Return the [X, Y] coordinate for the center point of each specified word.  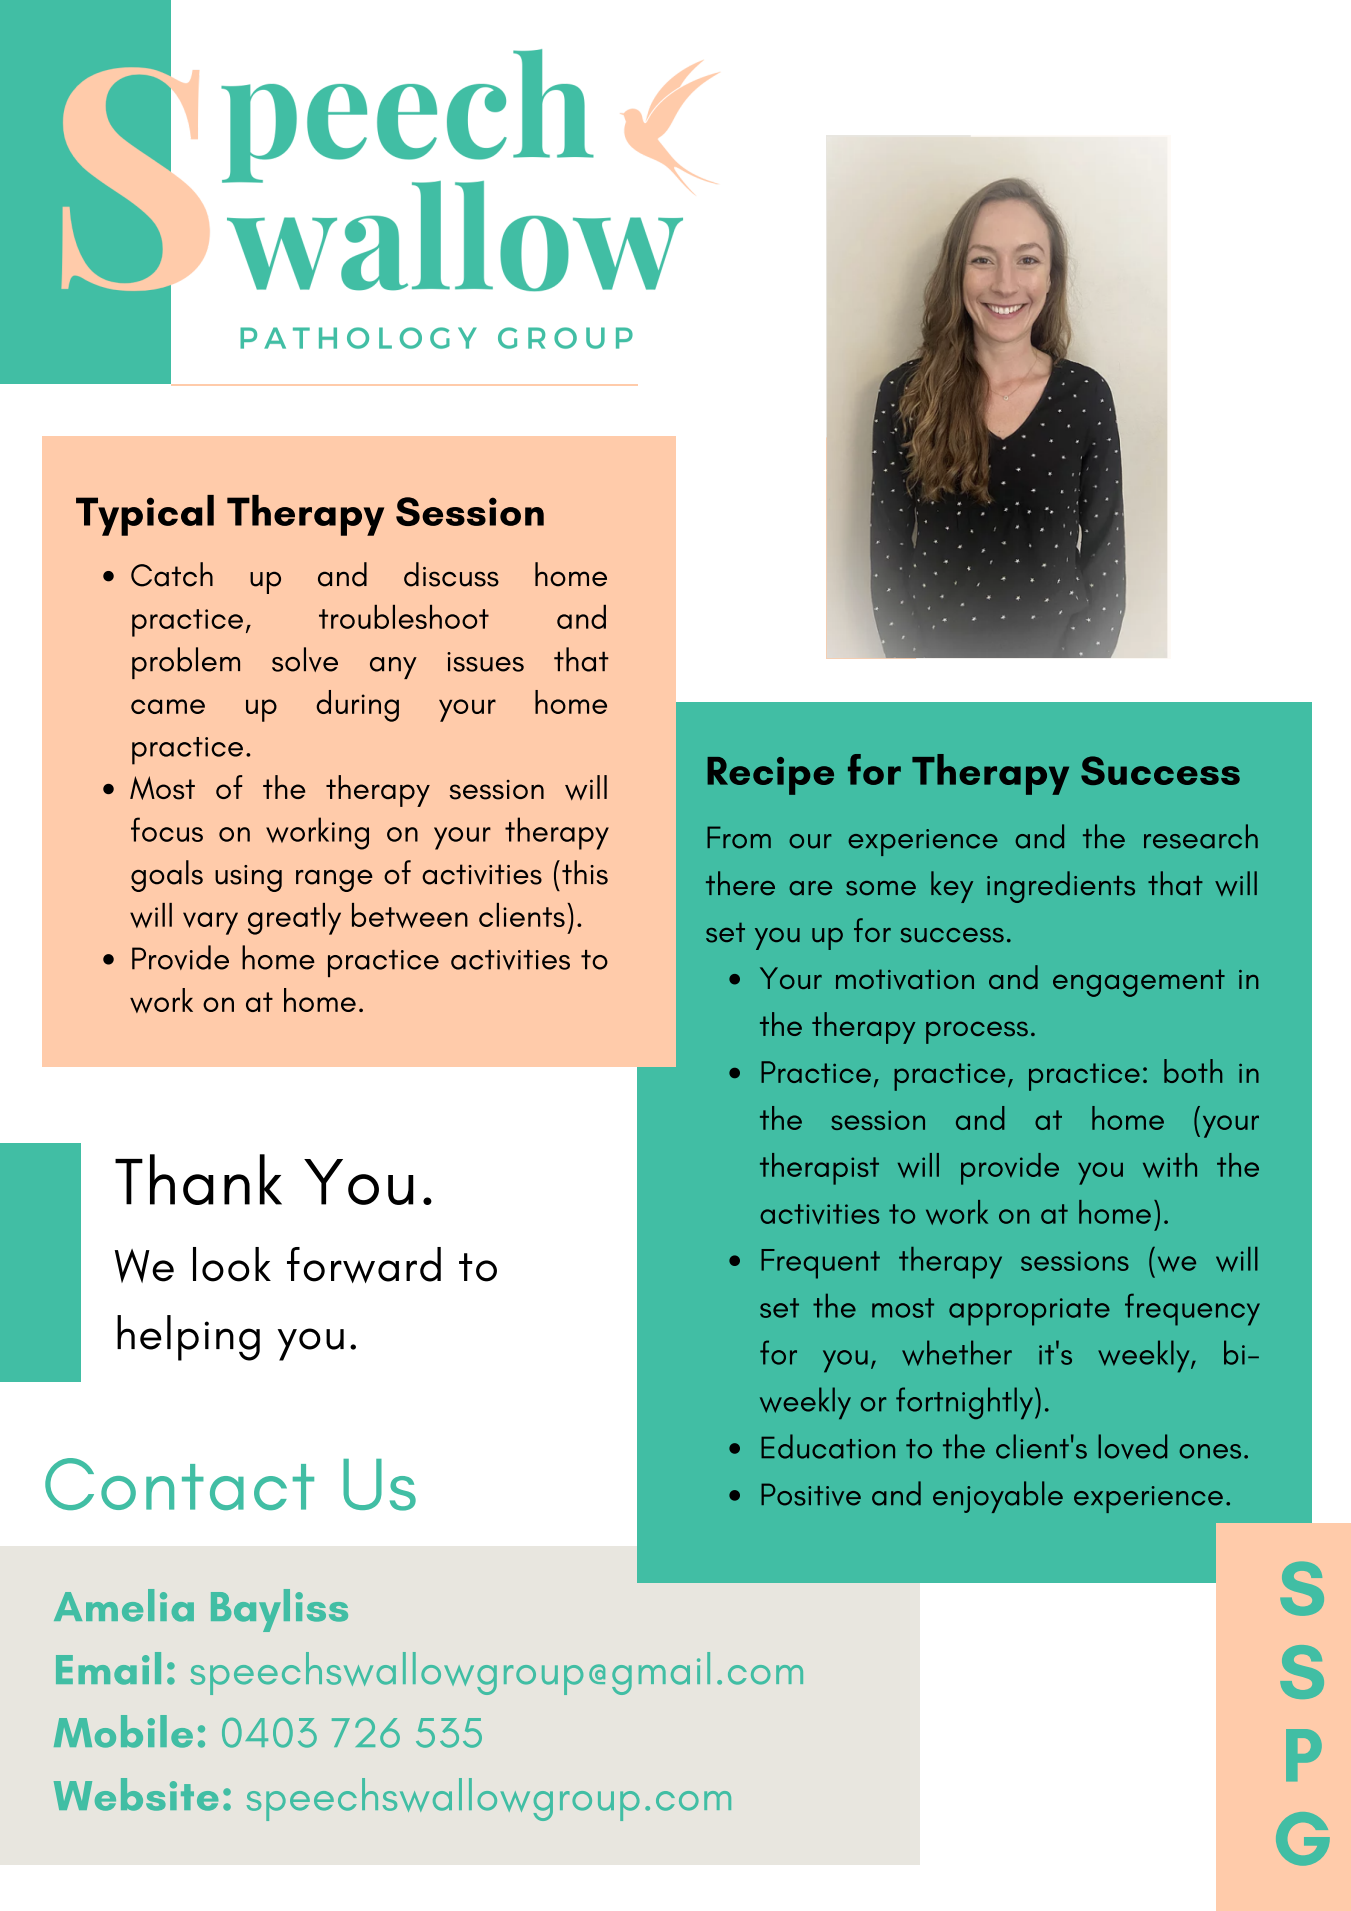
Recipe [770, 776]
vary [210, 923]
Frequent [820, 1264]
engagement [1139, 983]
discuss [451, 574]
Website [136, 1794]
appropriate [1029, 1312]
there [740, 883]
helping [188, 1338]
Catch [172, 574]
